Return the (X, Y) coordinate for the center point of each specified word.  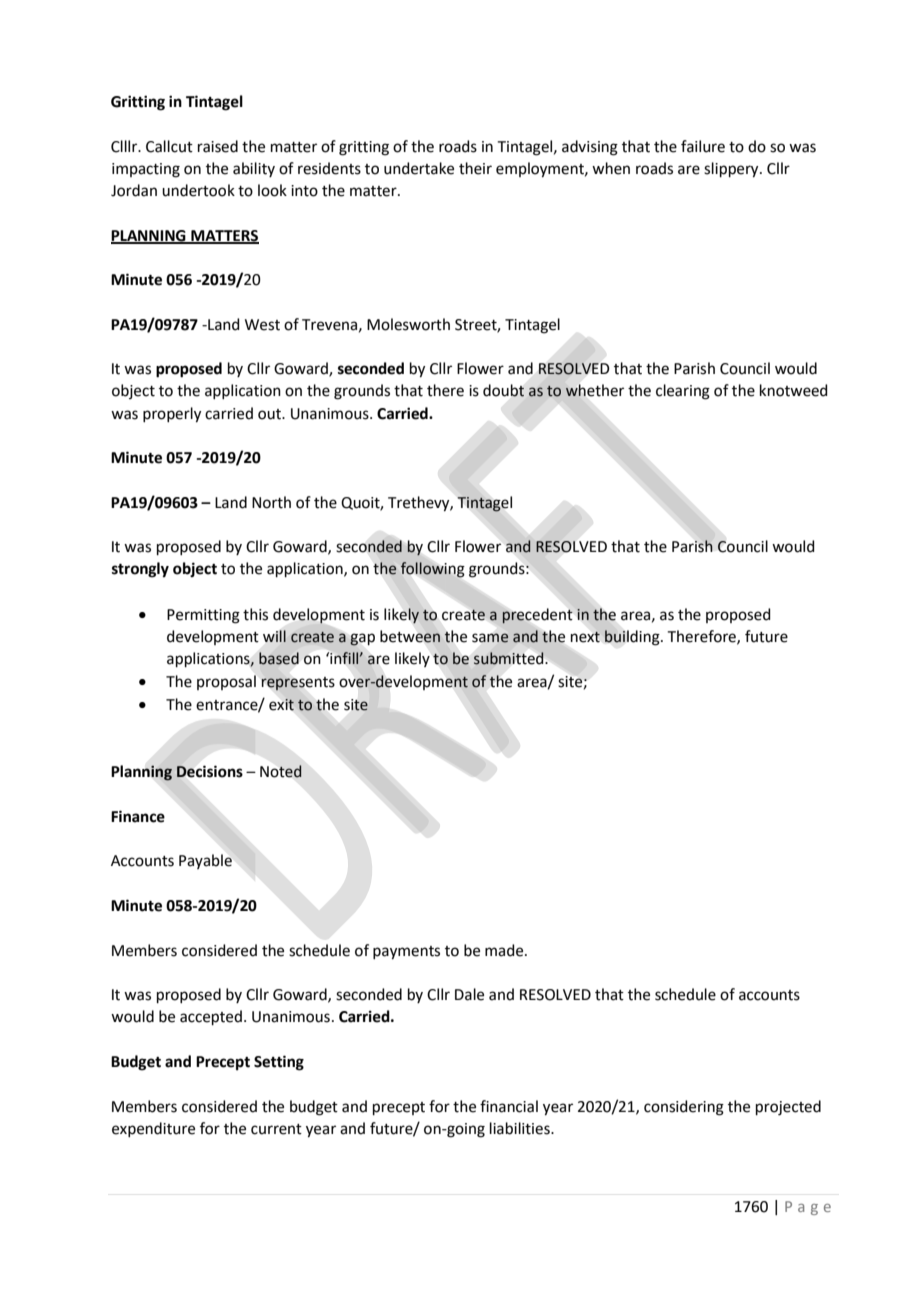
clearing (683, 392)
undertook (198, 190)
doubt (503, 390)
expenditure (153, 1129)
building (633, 638)
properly (172, 415)
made (505, 950)
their (475, 168)
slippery (732, 170)
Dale (469, 994)
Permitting (203, 616)
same (490, 638)
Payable (205, 861)
